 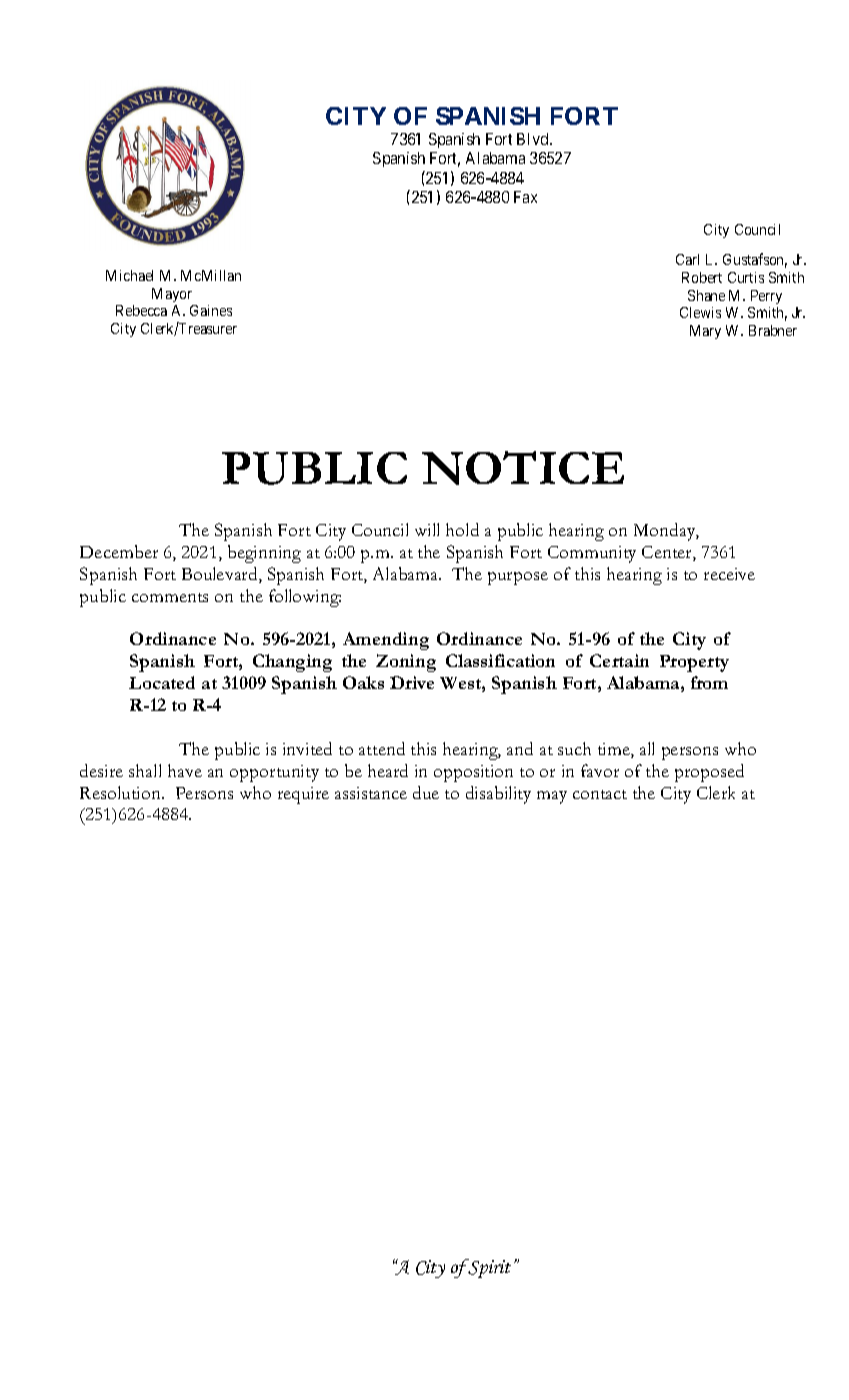 I want to click on Spirit, so click(x=489, y=1268).
